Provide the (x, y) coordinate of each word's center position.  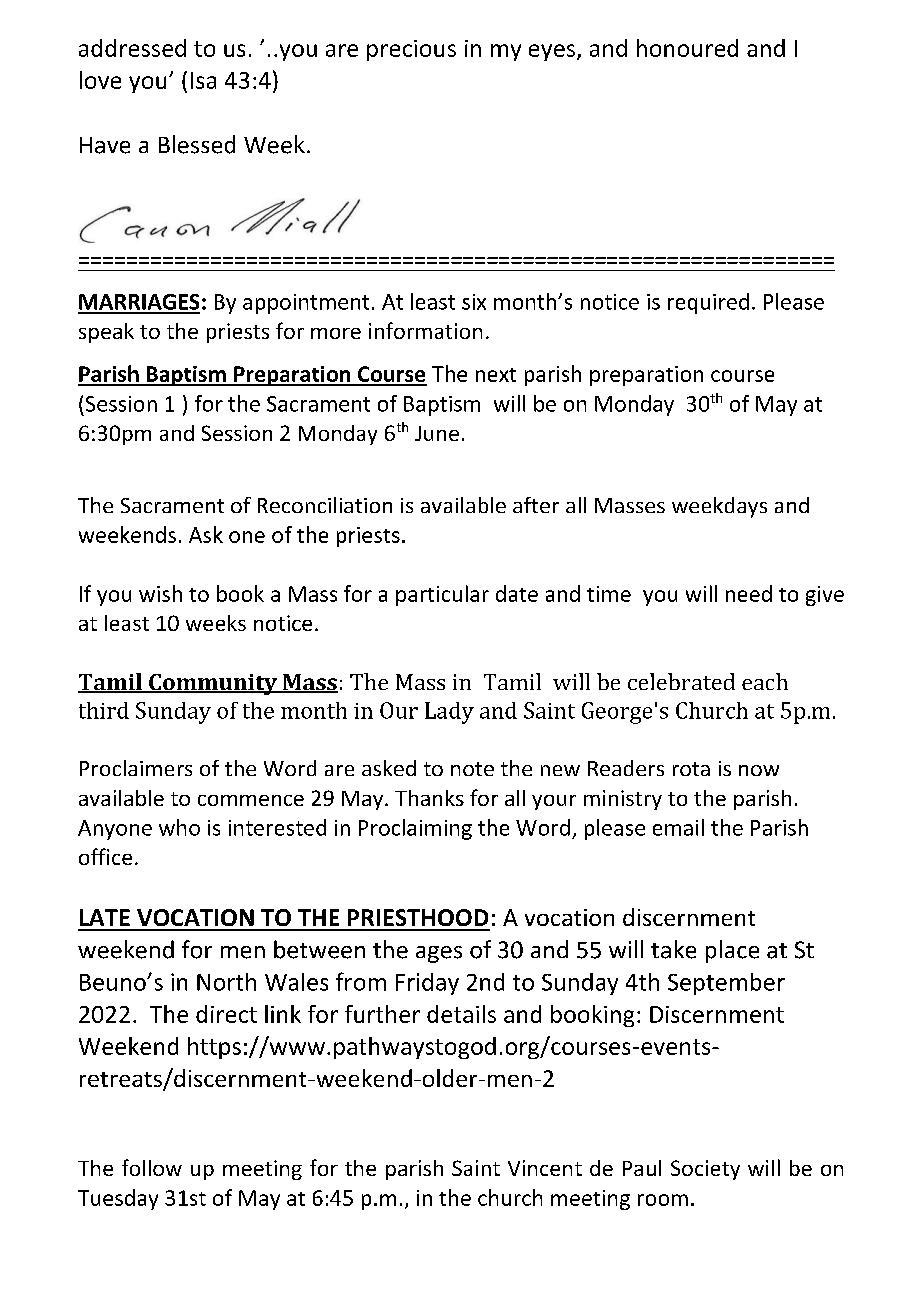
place (732, 951)
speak (106, 333)
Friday (427, 984)
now (759, 770)
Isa (203, 80)
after (536, 505)
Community (213, 684)
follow (152, 1167)
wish (160, 593)
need (749, 593)
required (708, 303)
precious (411, 50)
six (474, 302)
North (226, 982)
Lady (449, 713)
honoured (687, 48)
